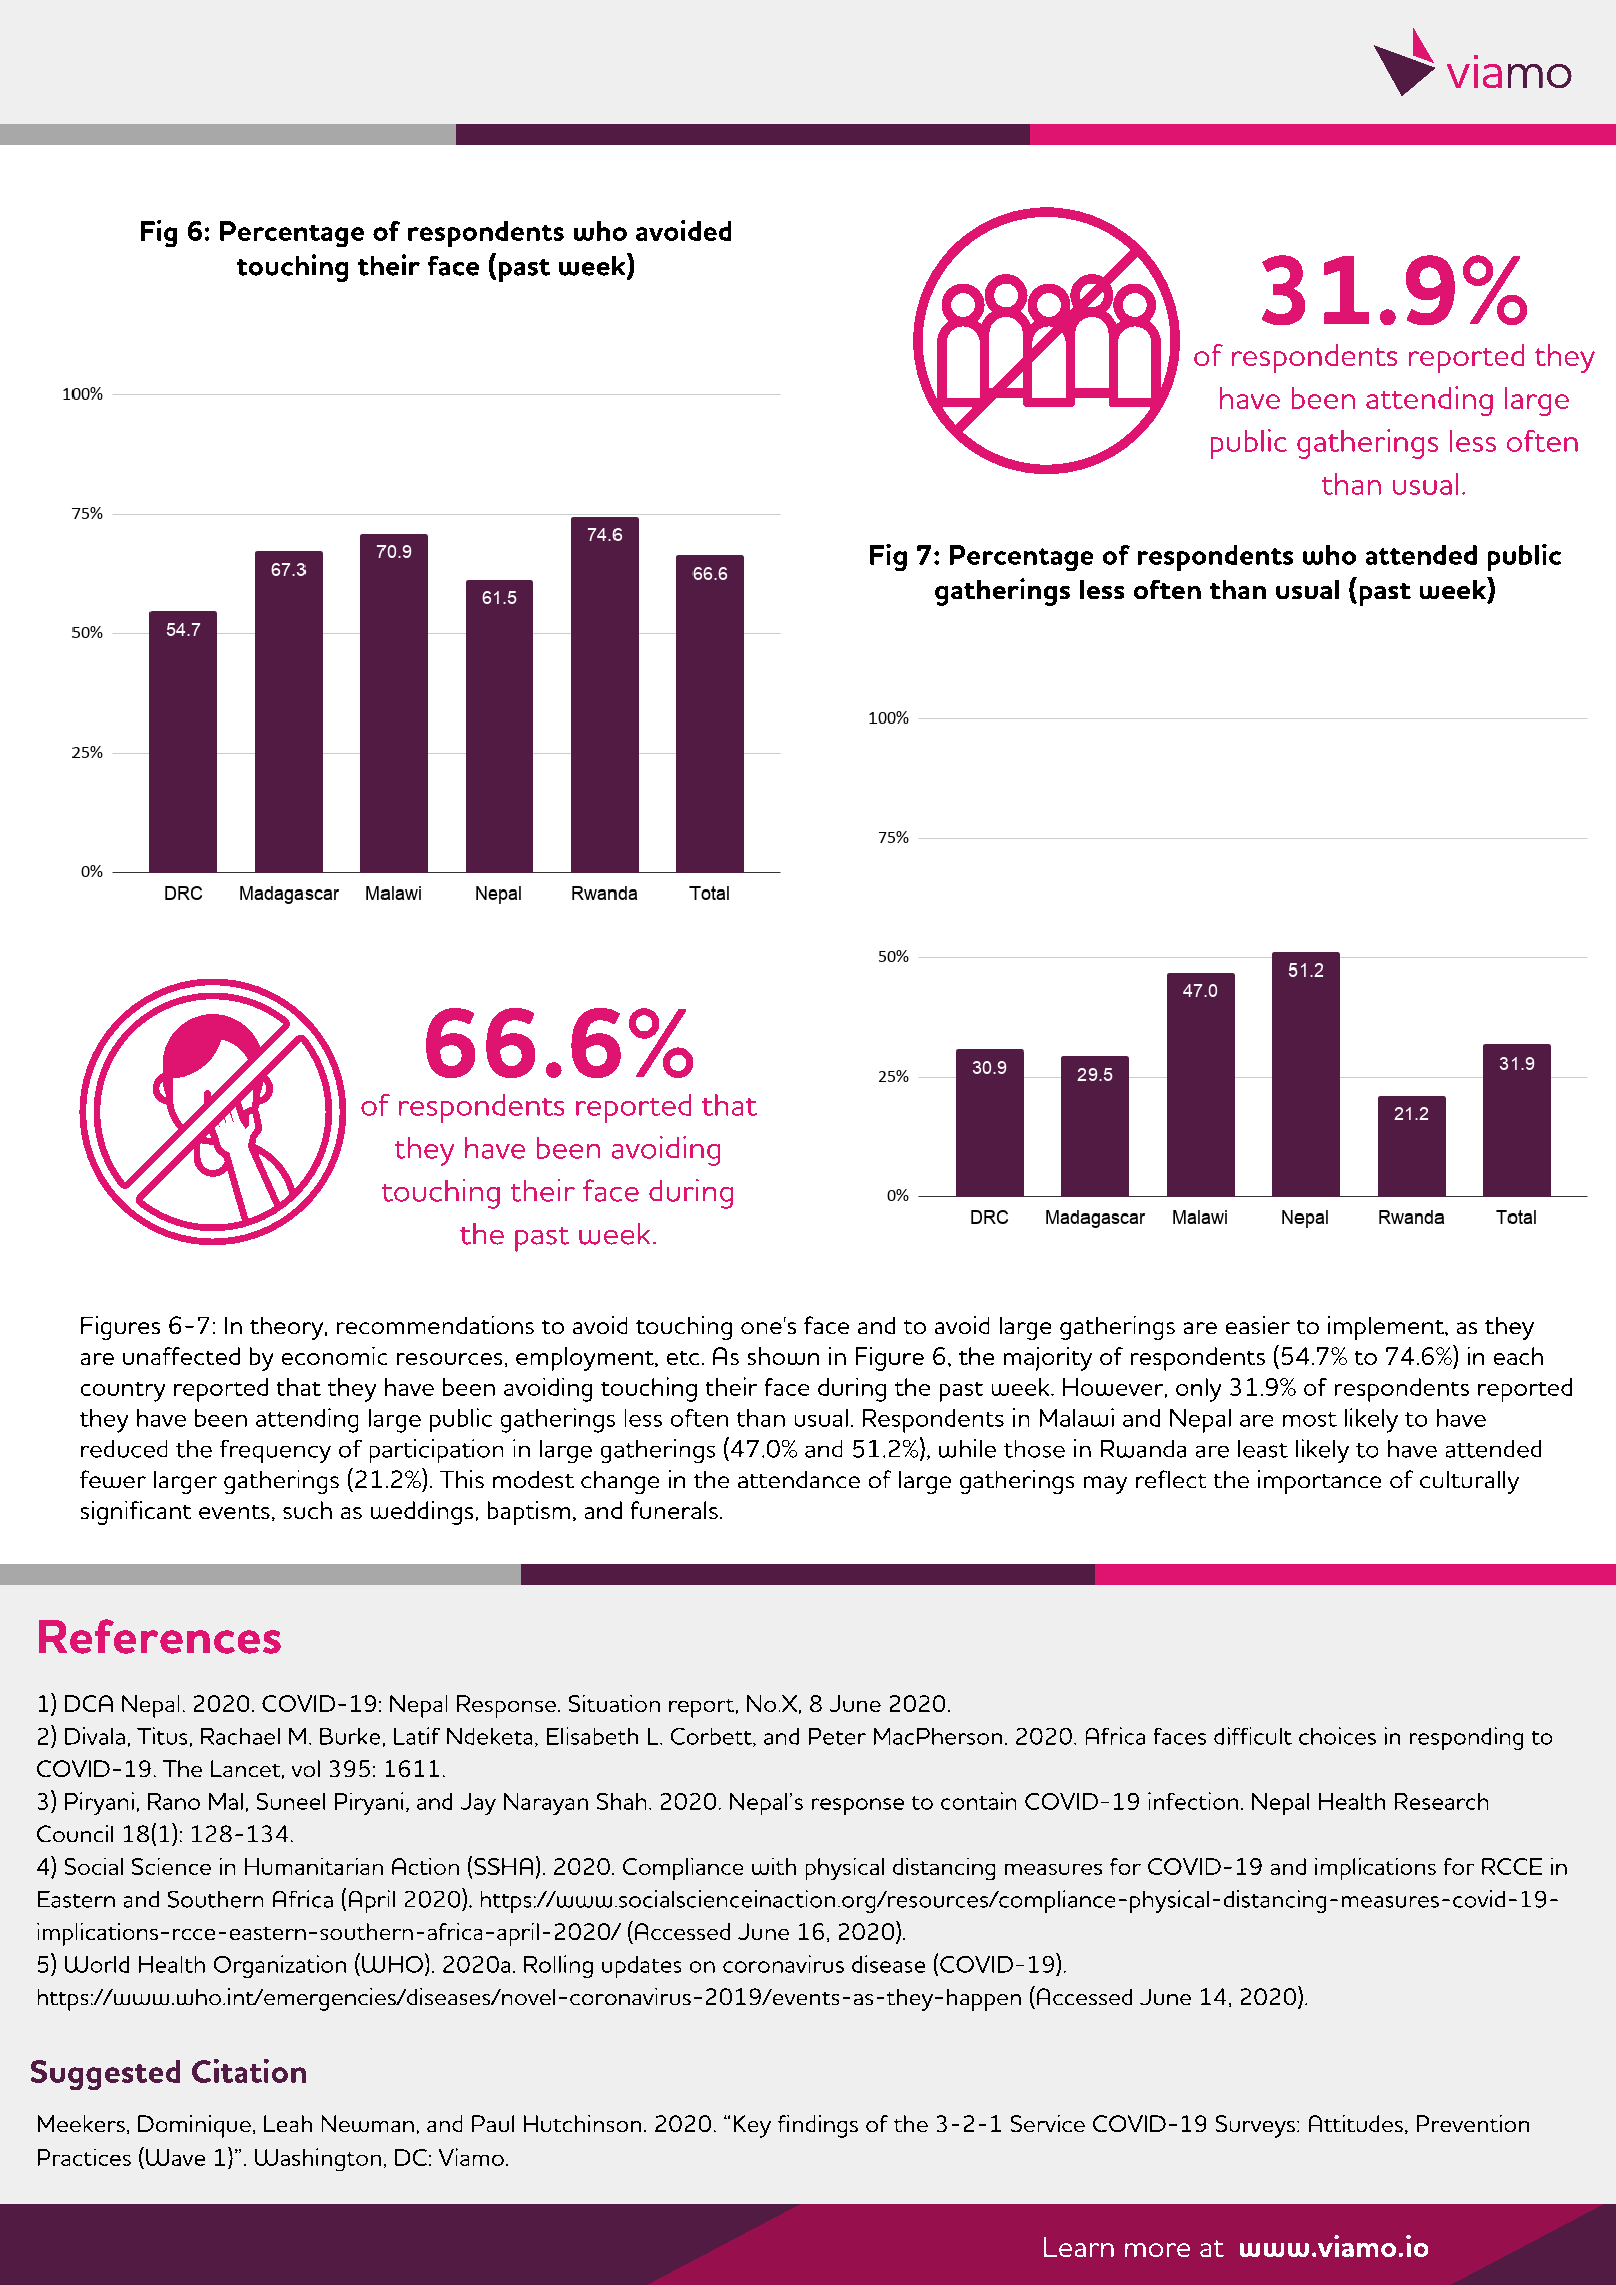 Image resolution: width=1616 pixels, height=2285 pixels. What do you see at coordinates (307, 1510) in the document?
I see `such` at bounding box center [307, 1510].
